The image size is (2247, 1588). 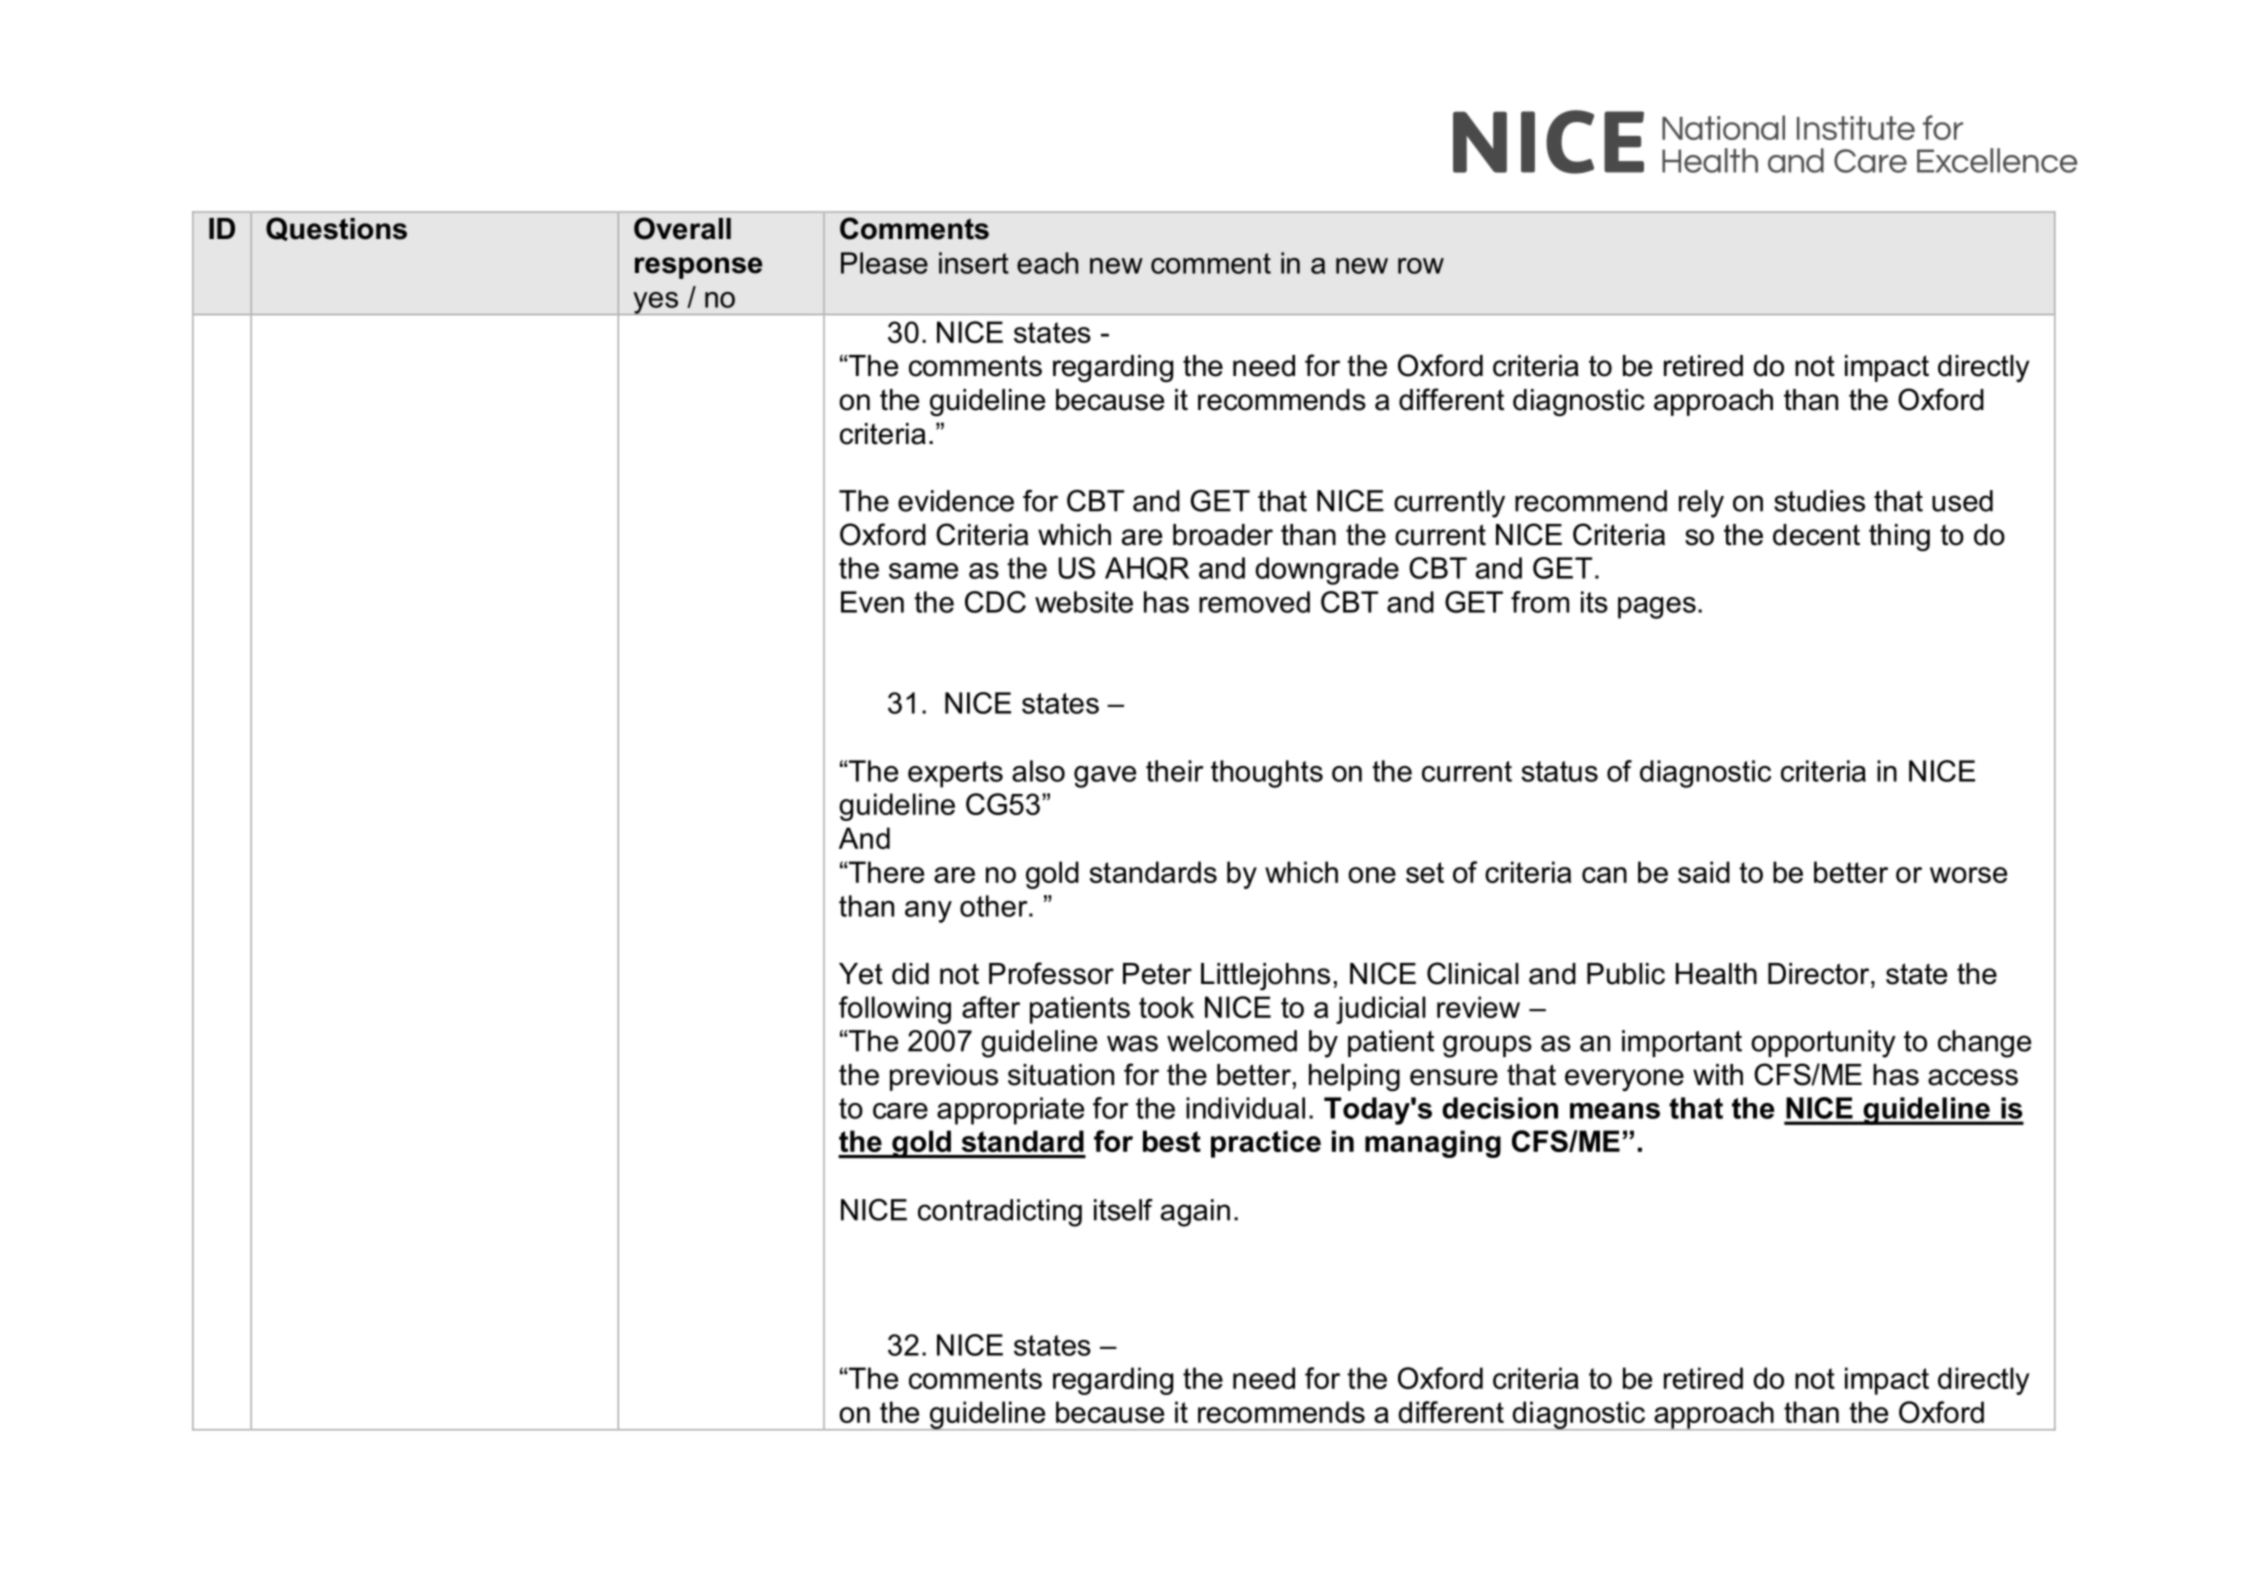 What do you see at coordinates (1819, 501) in the document?
I see `studies` at bounding box center [1819, 501].
